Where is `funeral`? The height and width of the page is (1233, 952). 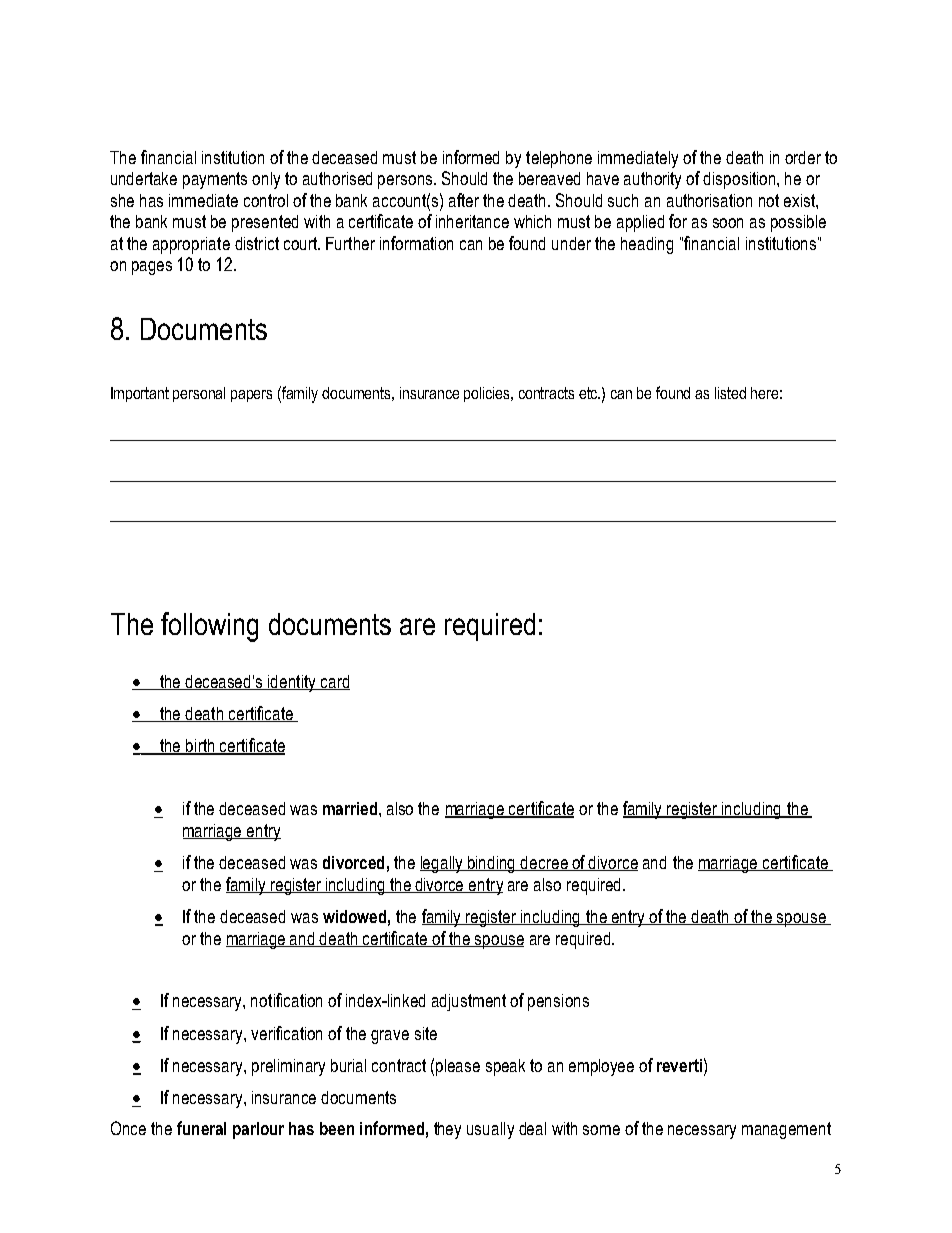
funeral is located at coordinates (201, 1128).
